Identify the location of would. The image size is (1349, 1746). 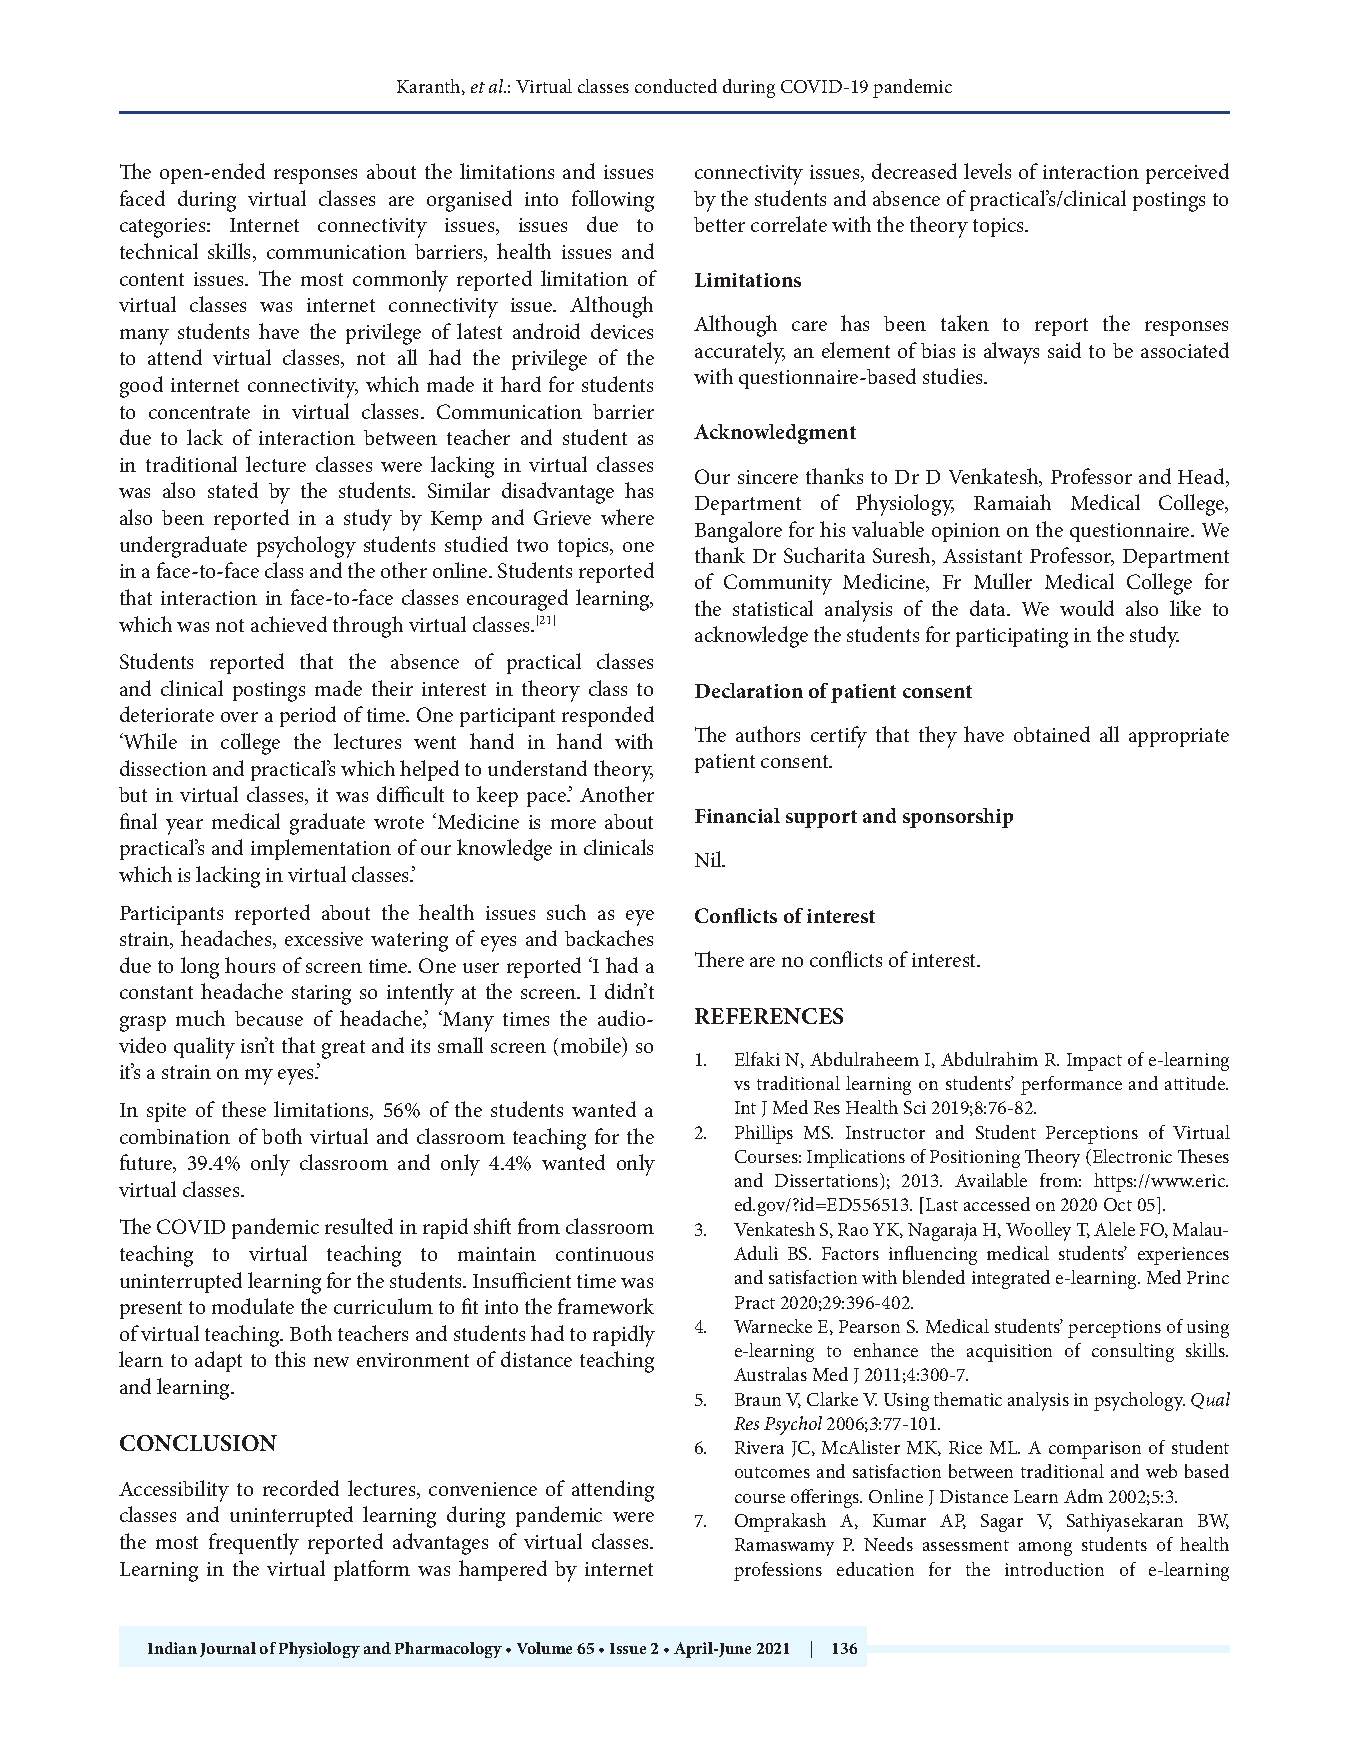
(1087, 608).
